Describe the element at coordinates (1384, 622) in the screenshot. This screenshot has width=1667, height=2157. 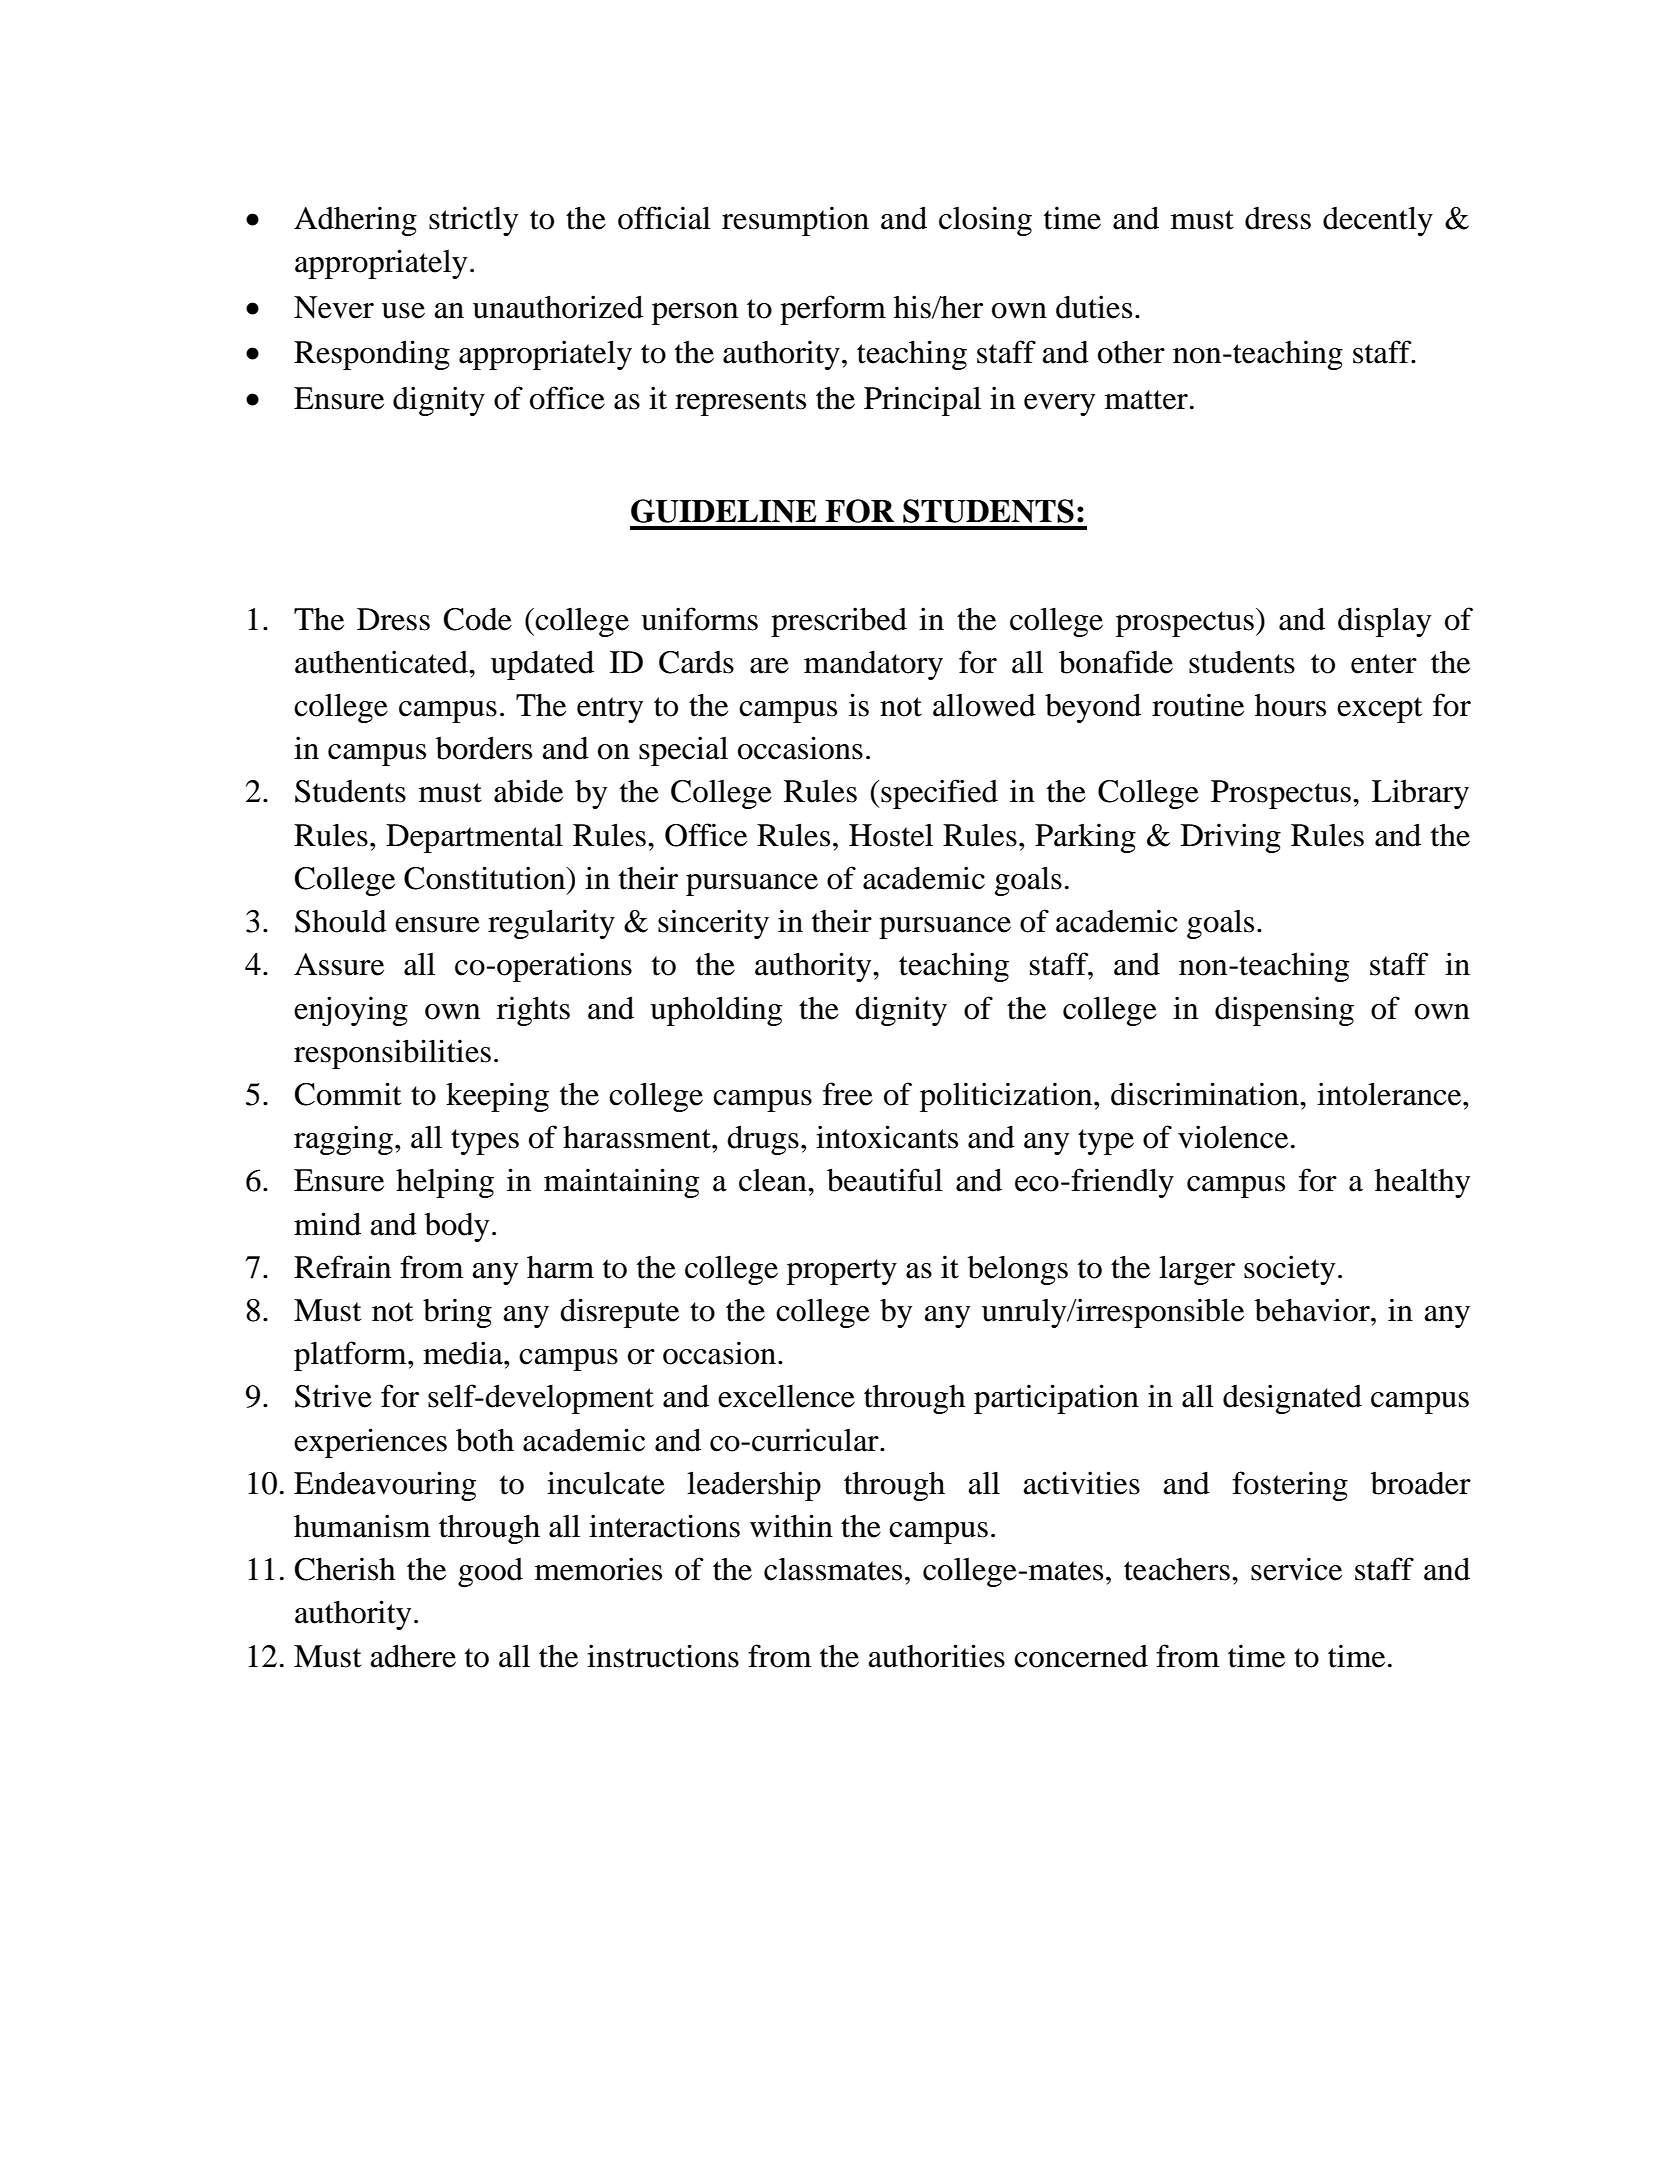
I see `display` at that location.
